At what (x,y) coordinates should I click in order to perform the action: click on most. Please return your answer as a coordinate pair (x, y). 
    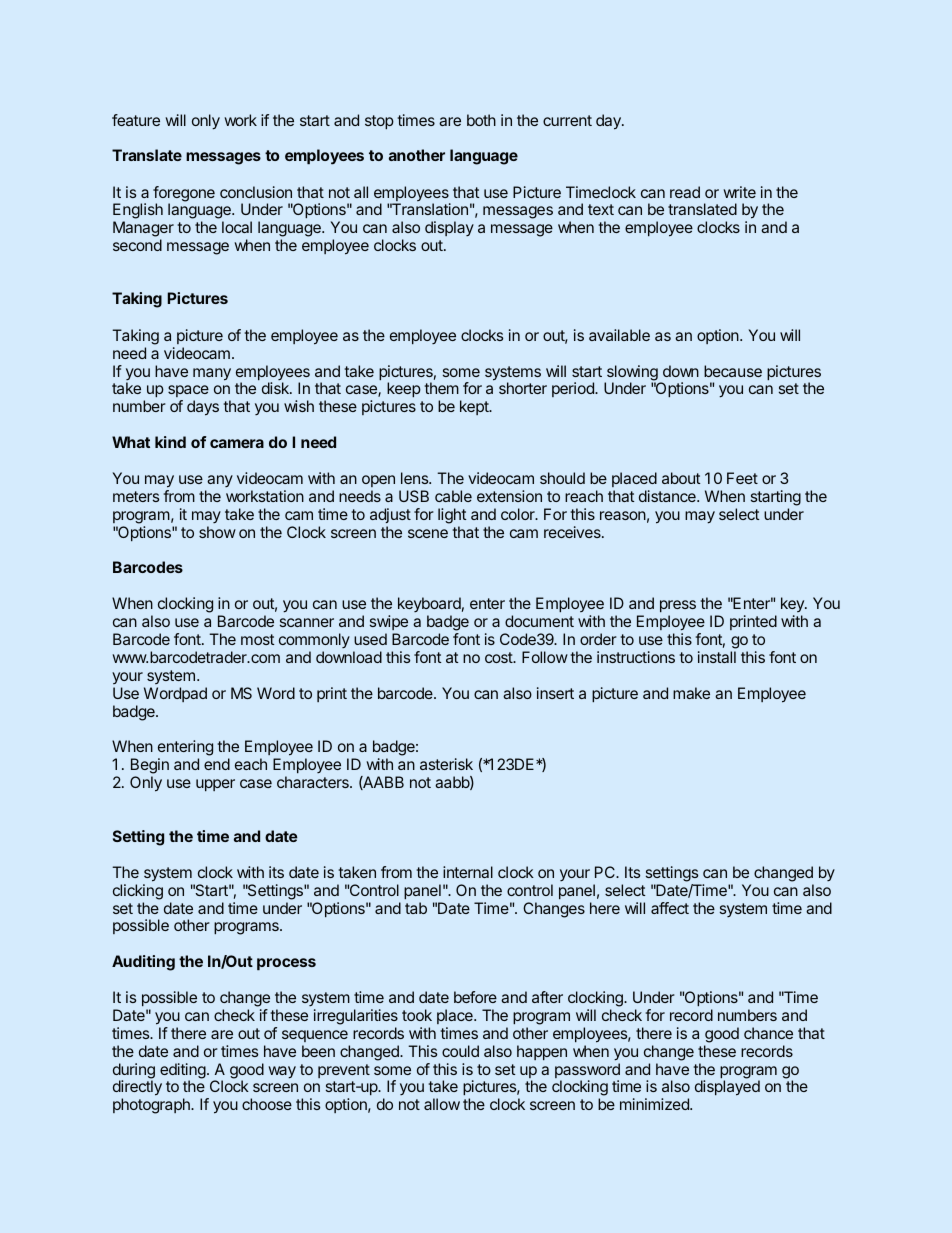
    Looking at the image, I should click on (257, 639).
